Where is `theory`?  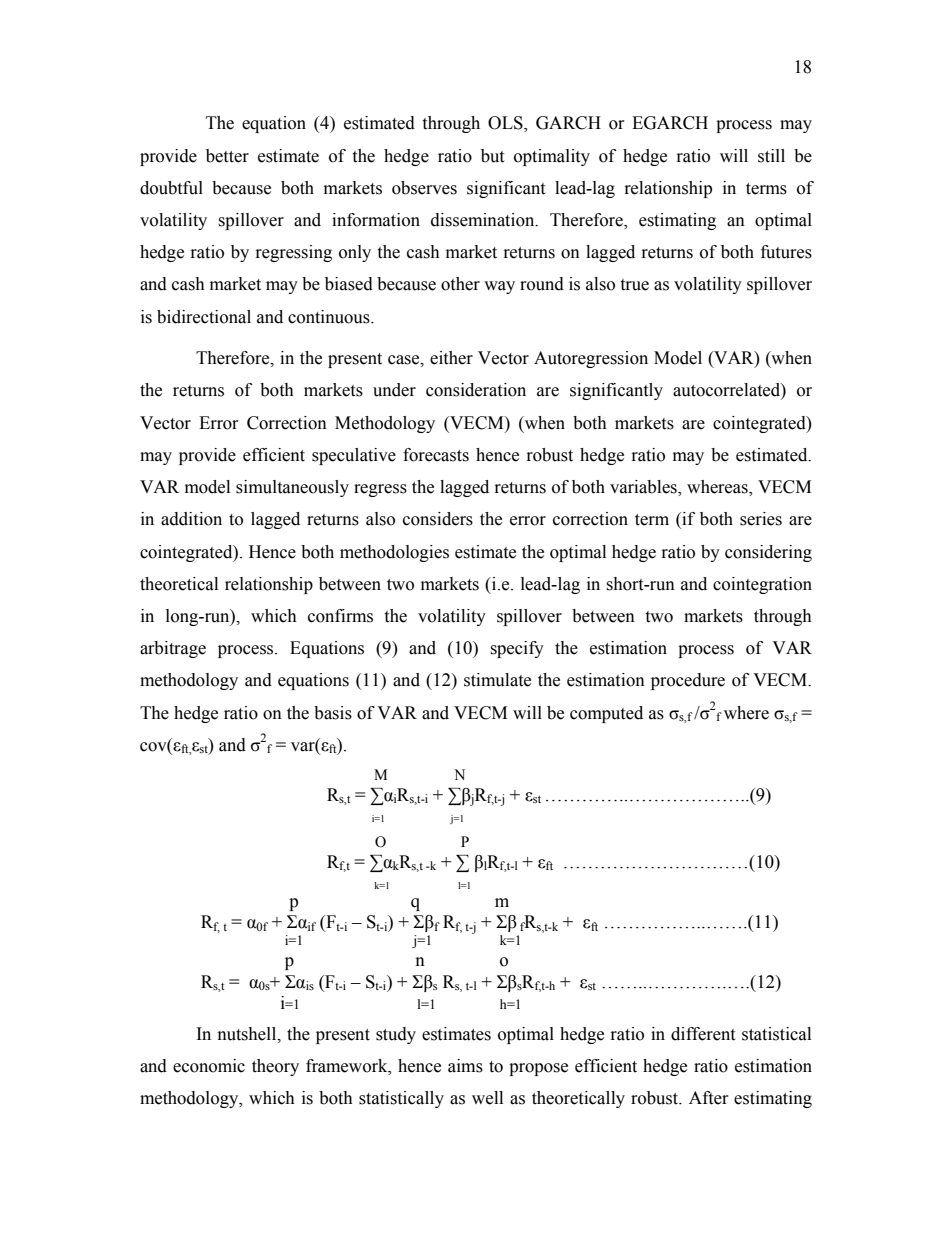 theory is located at coordinates (275, 1067).
